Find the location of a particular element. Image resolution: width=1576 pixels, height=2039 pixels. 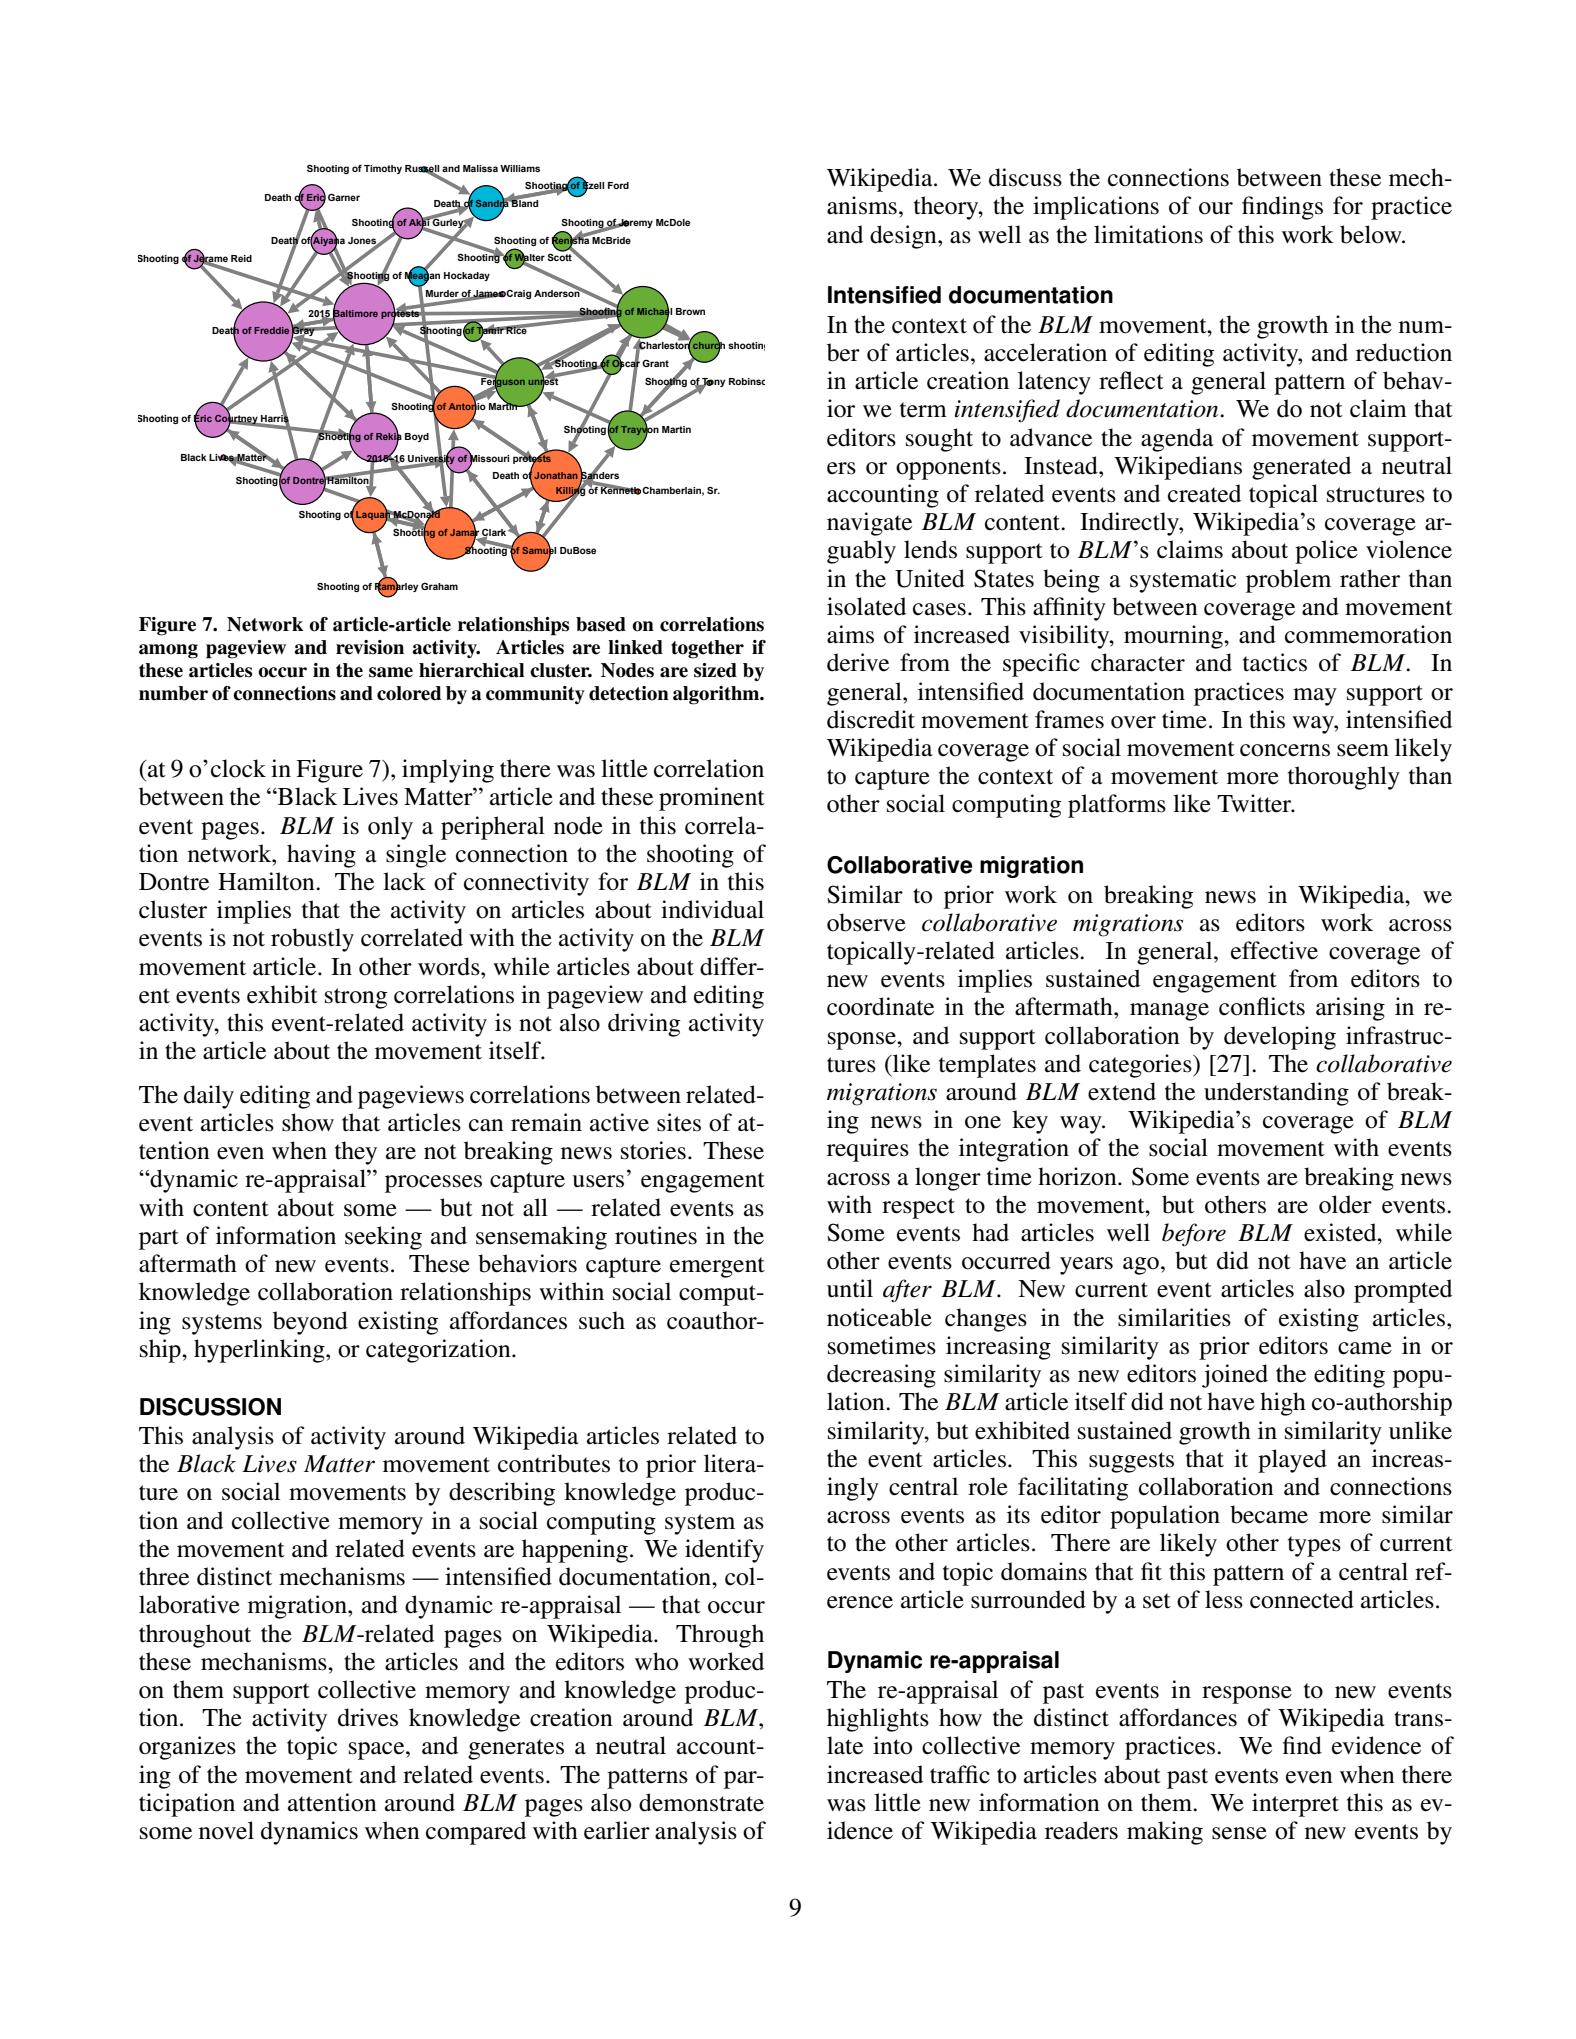

Garner is located at coordinates (344, 197).
